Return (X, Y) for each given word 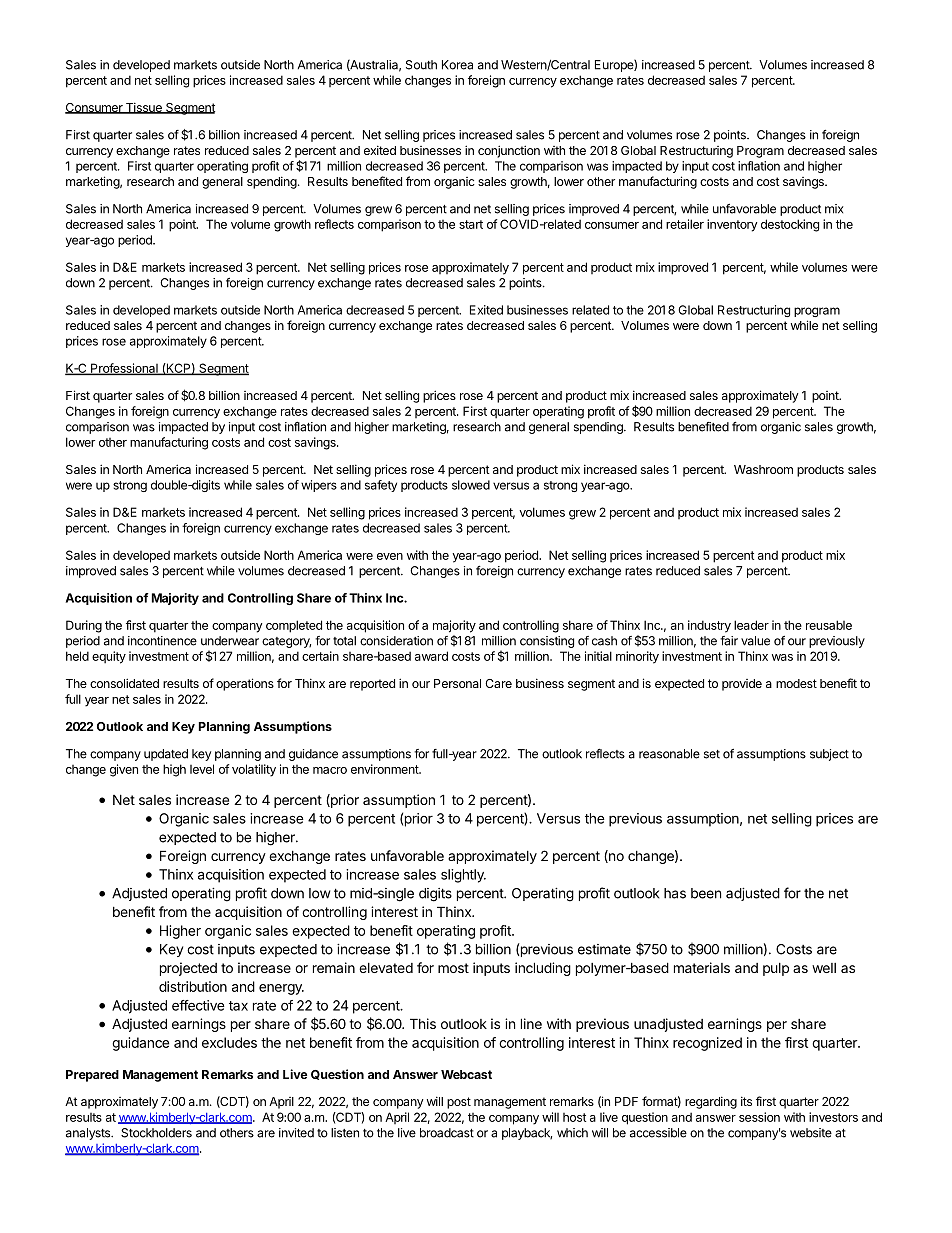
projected (188, 969)
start (471, 224)
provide (742, 685)
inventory (732, 225)
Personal (457, 683)
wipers (319, 486)
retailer (685, 224)
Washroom (763, 469)
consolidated (124, 683)
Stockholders (156, 1133)
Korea (457, 65)
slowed (471, 485)
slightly (463, 876)
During (84, 626)
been (706, 893)
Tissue (144, 108)
